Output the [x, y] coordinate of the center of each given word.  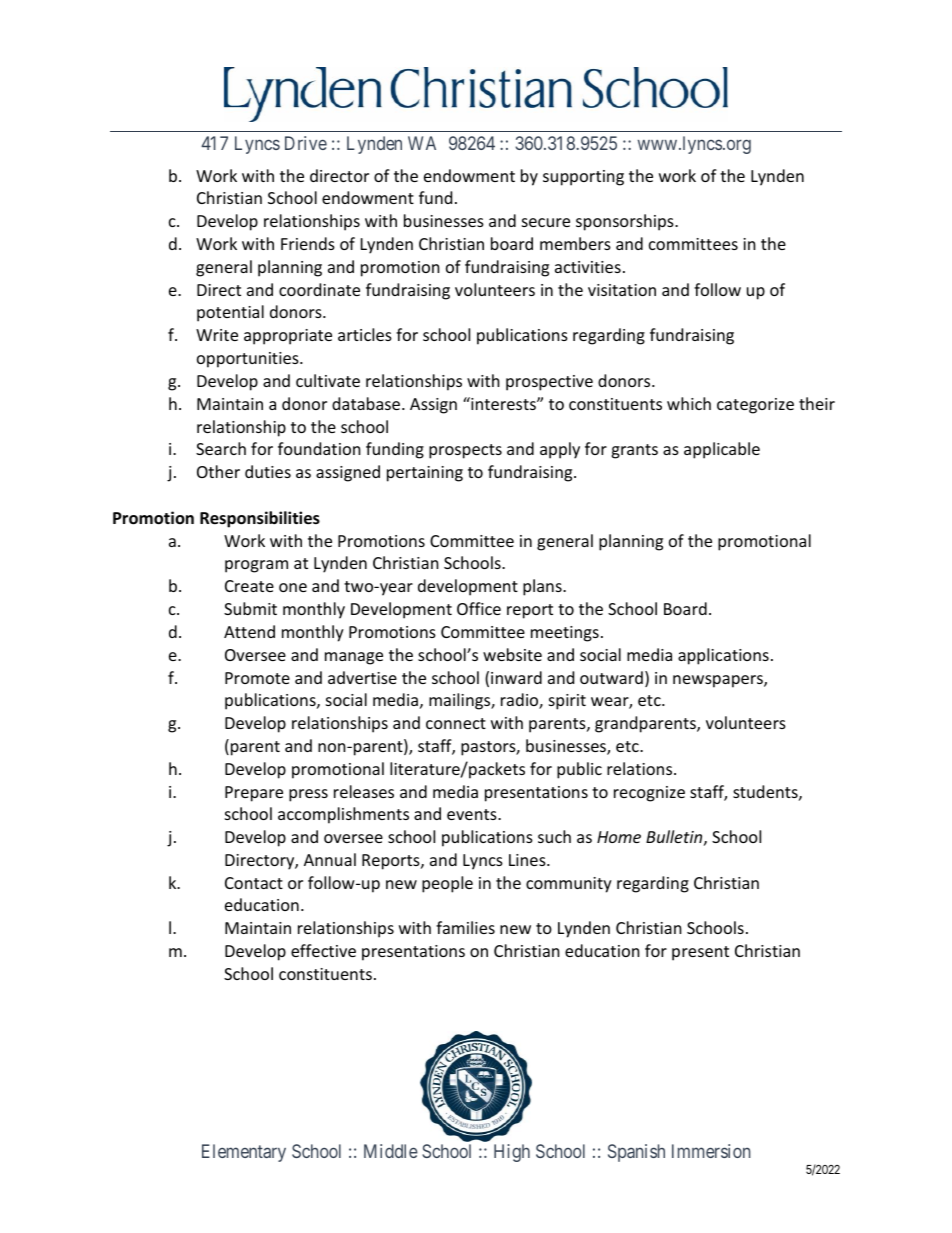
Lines [528, 860]
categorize [755, 406]
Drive [306, 143]
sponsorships [626, 222]
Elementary [244, 1153]
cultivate [328, 380]
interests [503, 403]
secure [546, 222]
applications [723, 656]
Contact [254, 883]
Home [619, 837]
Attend [249, 631]
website [512, 654]
